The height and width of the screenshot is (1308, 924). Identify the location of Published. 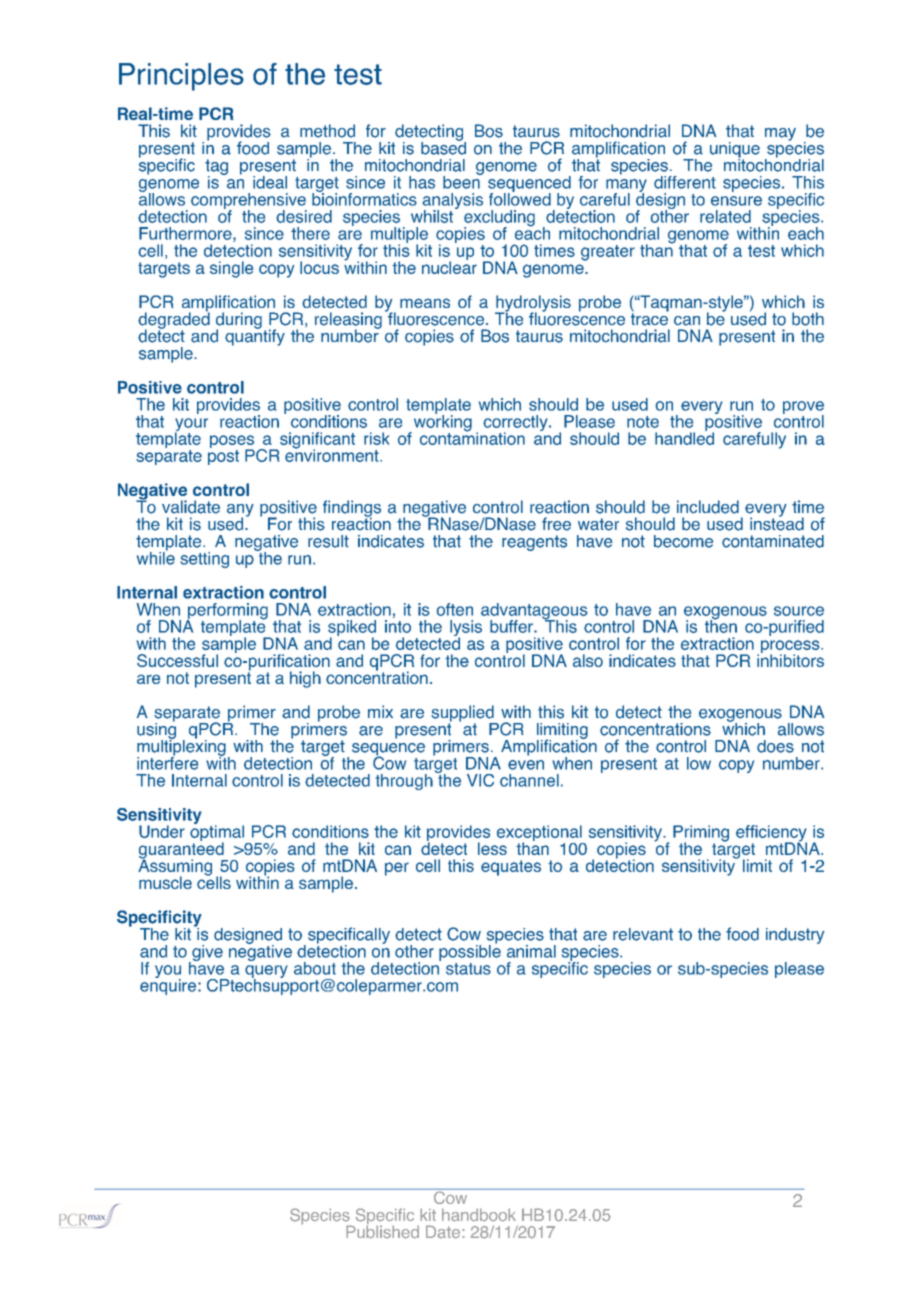
(382, 1231).
